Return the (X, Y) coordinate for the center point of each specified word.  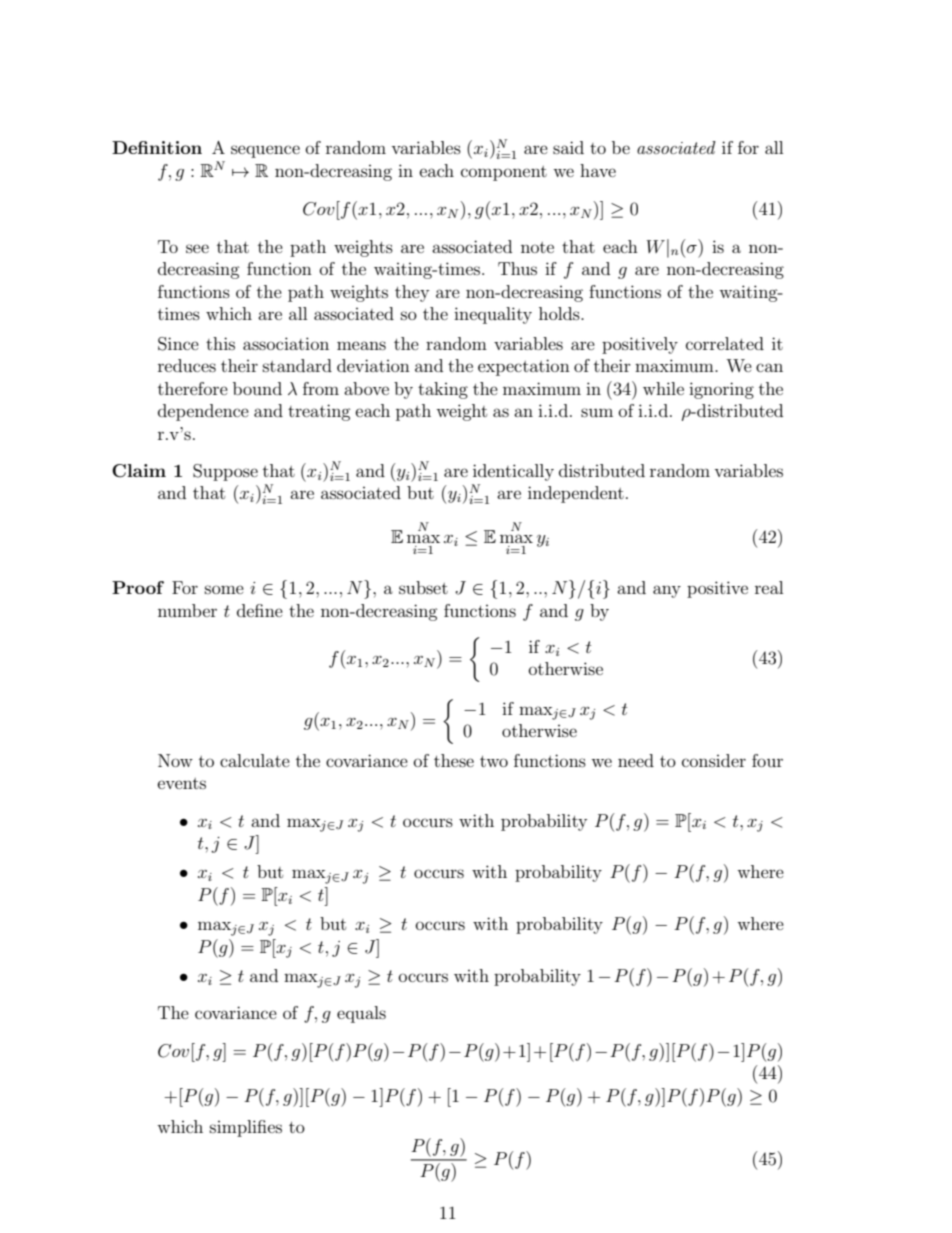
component (504, 173)
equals (361, 1014)
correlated (725, 343)
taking (443, 390)
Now (175, 760)
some (224, 589)
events (182, 783)
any (667, 591)
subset (423, 587)
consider (714, 760)
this (220, 343)
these (454, 760)
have (598, 170)
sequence (265, 151)
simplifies (246, 1128)
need (636, 760)
